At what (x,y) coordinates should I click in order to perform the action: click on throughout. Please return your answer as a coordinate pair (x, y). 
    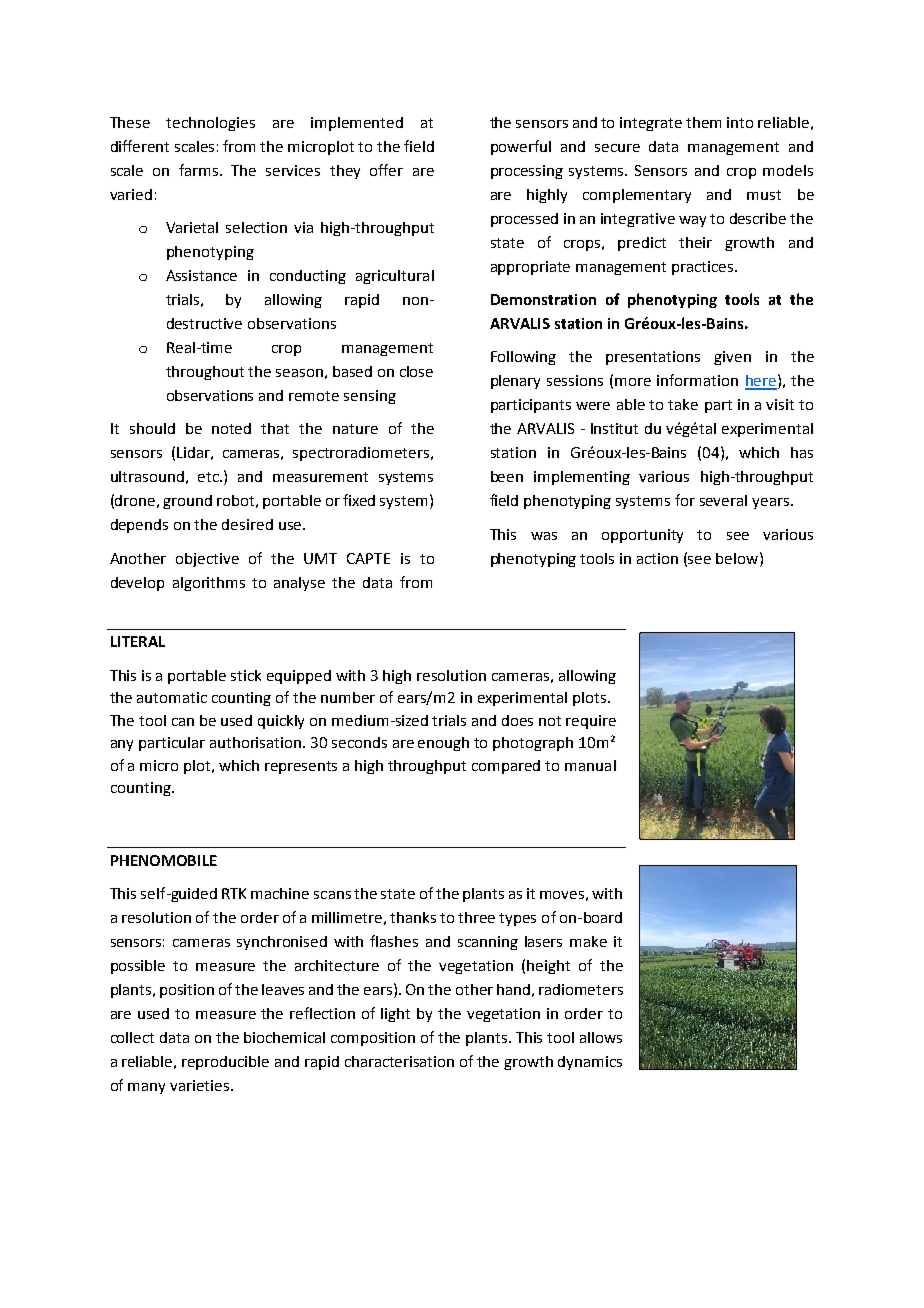
    Looking at the image, I should click on (205, 373).
